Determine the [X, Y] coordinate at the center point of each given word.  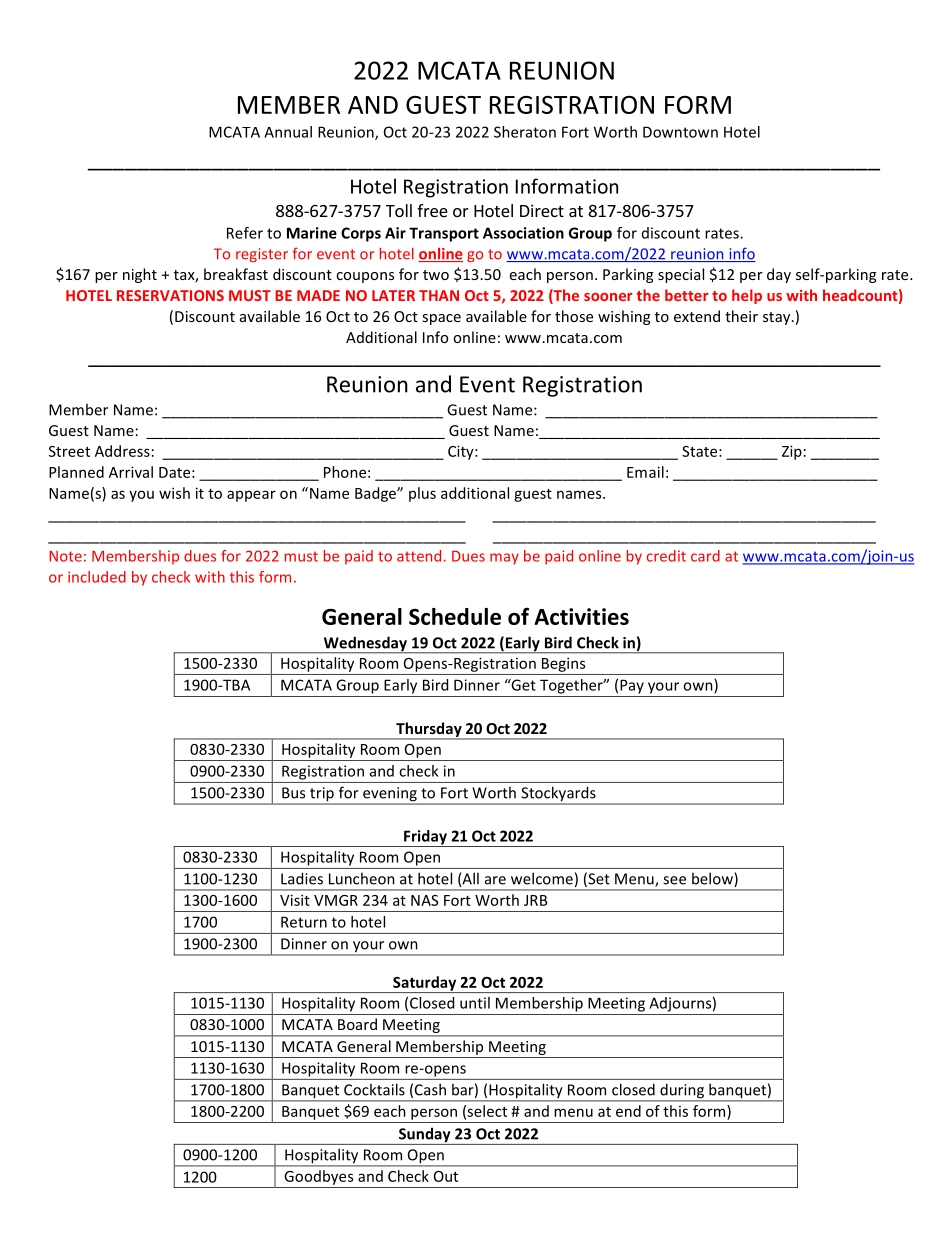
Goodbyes [319, 1177]
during [682, 1092]
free [432, 210]
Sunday [424, 1136]
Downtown [680, 132]
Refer [245, 233]
